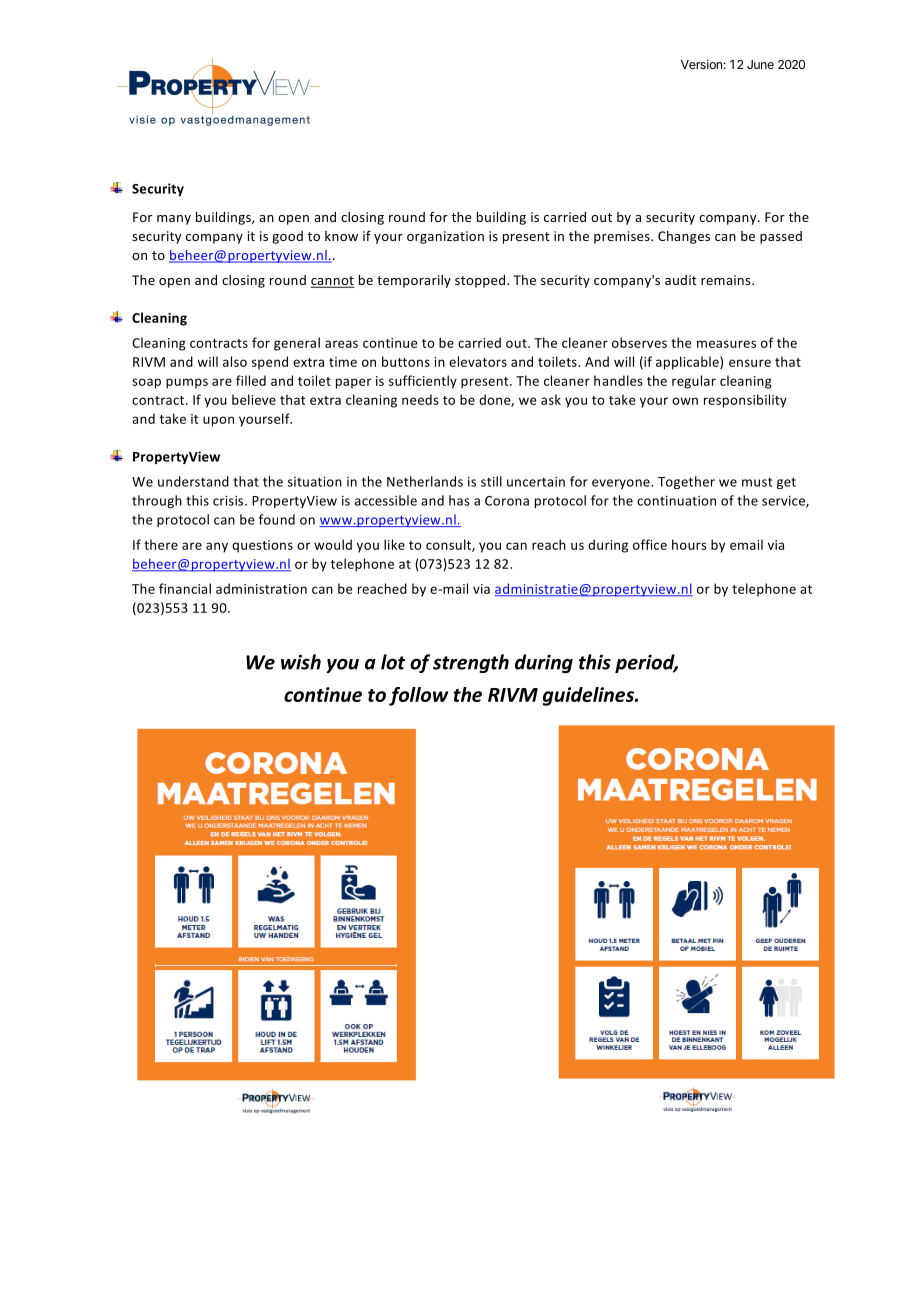  Describe the element at coordinates (251, 380) in the screenshot. I see `filled` at that location.
